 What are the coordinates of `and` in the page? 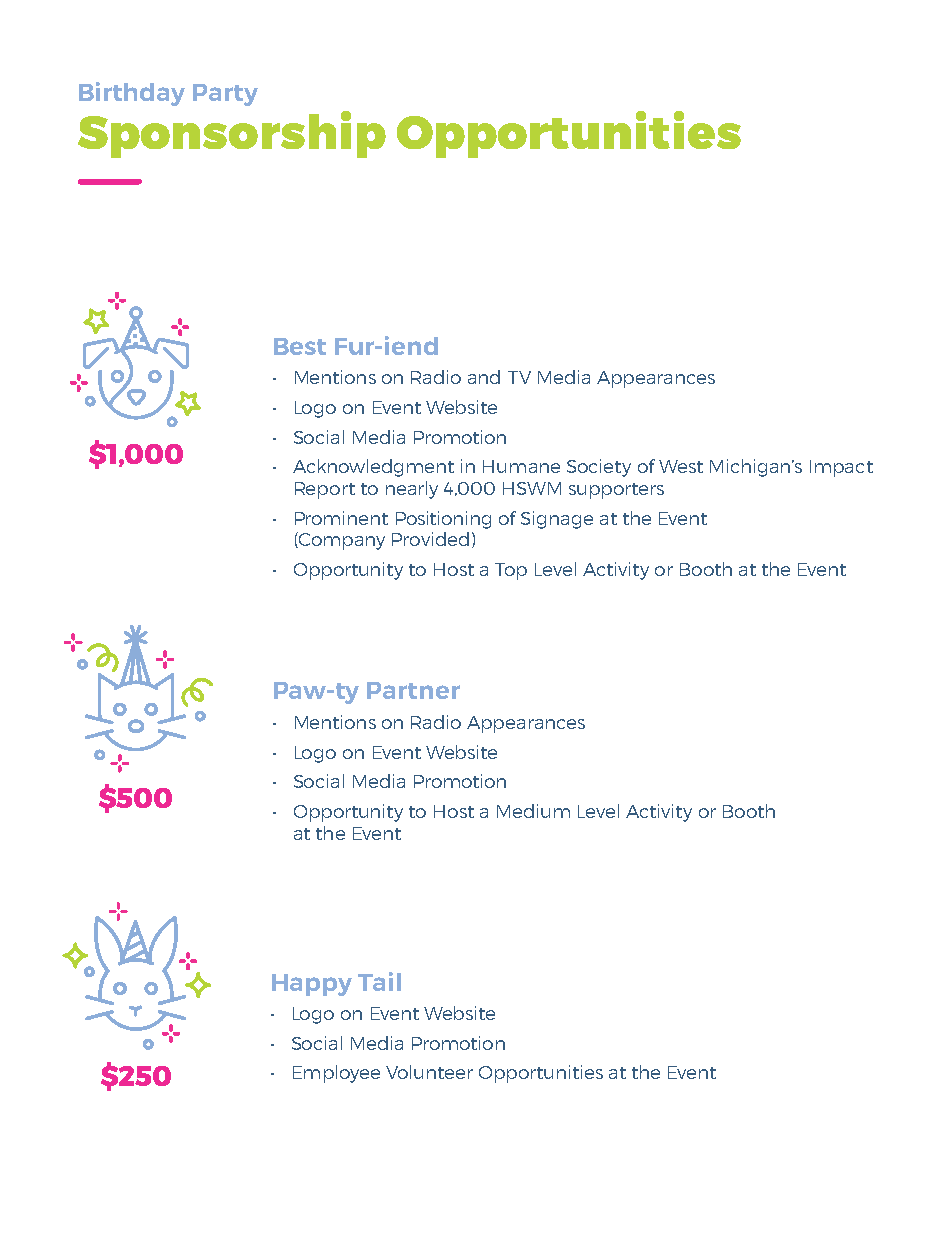 It's located at (484, 377).
